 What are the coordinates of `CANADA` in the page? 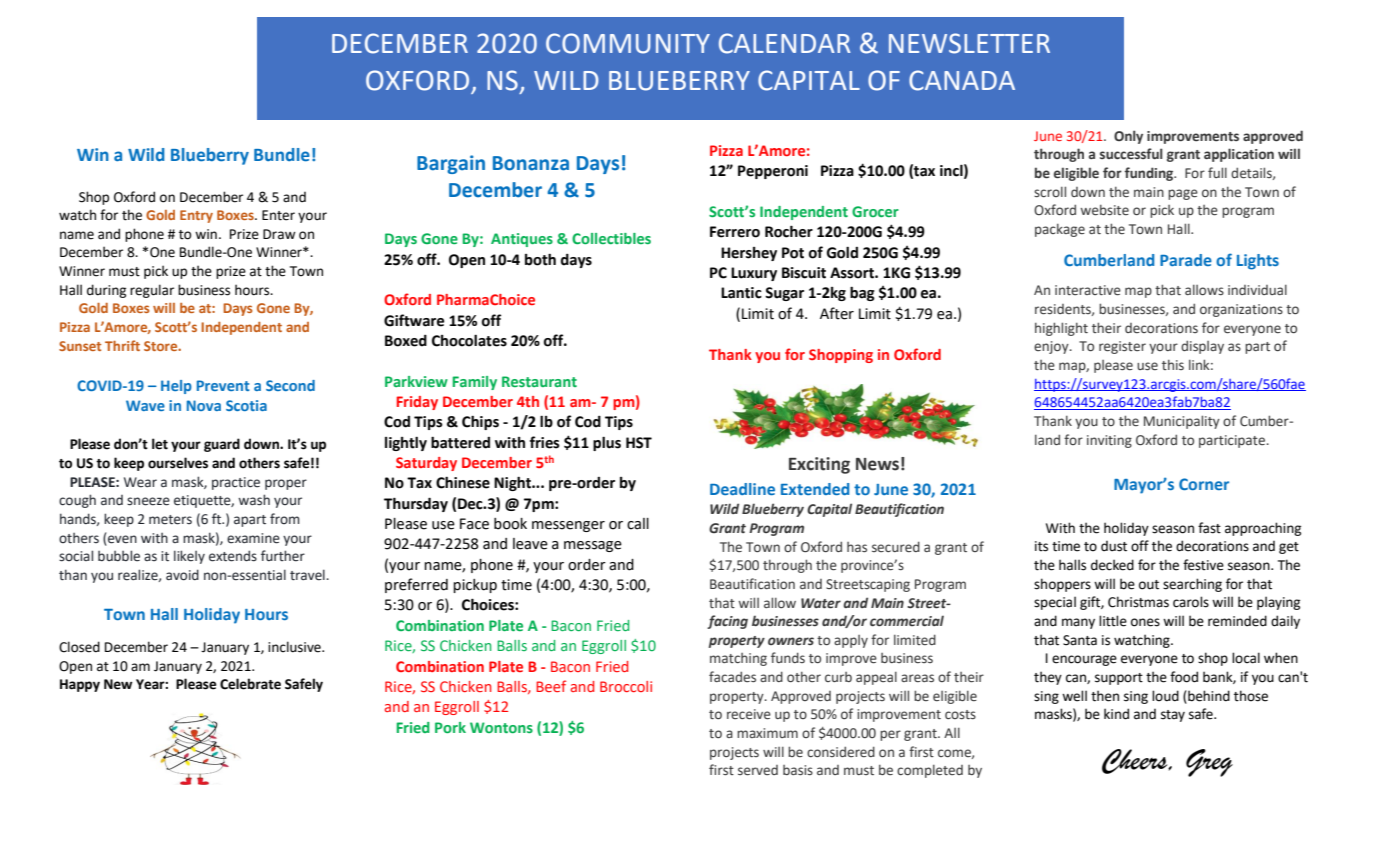 It's located at (962, 80).
